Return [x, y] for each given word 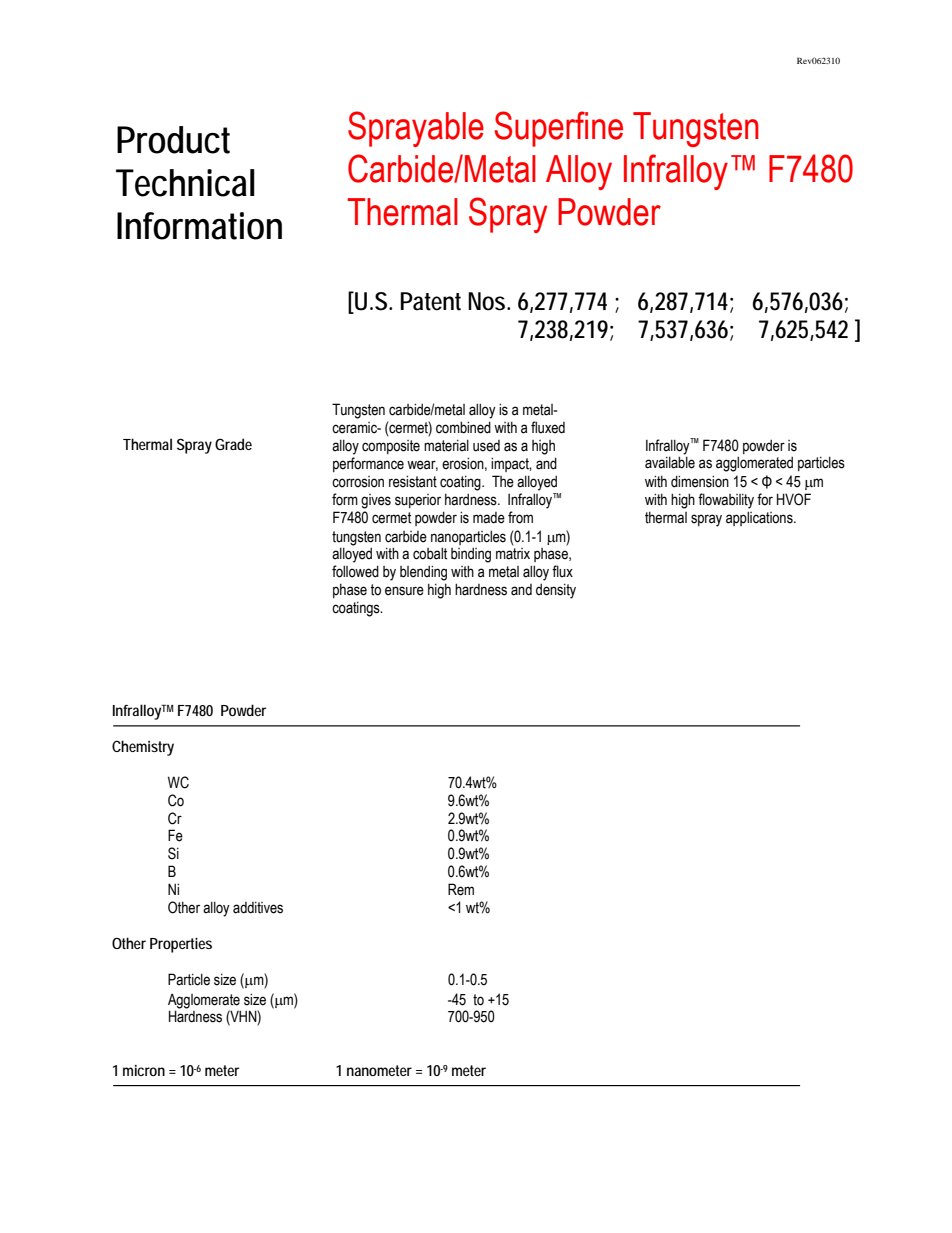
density [556, 591]
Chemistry [143, 748]
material [446, 446]
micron [144, 1070]
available [670, 462]
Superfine [559, 129]
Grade [233, 444]
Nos [488, 301]
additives [258, 908]
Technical [185, 183]
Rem [461, 889]
